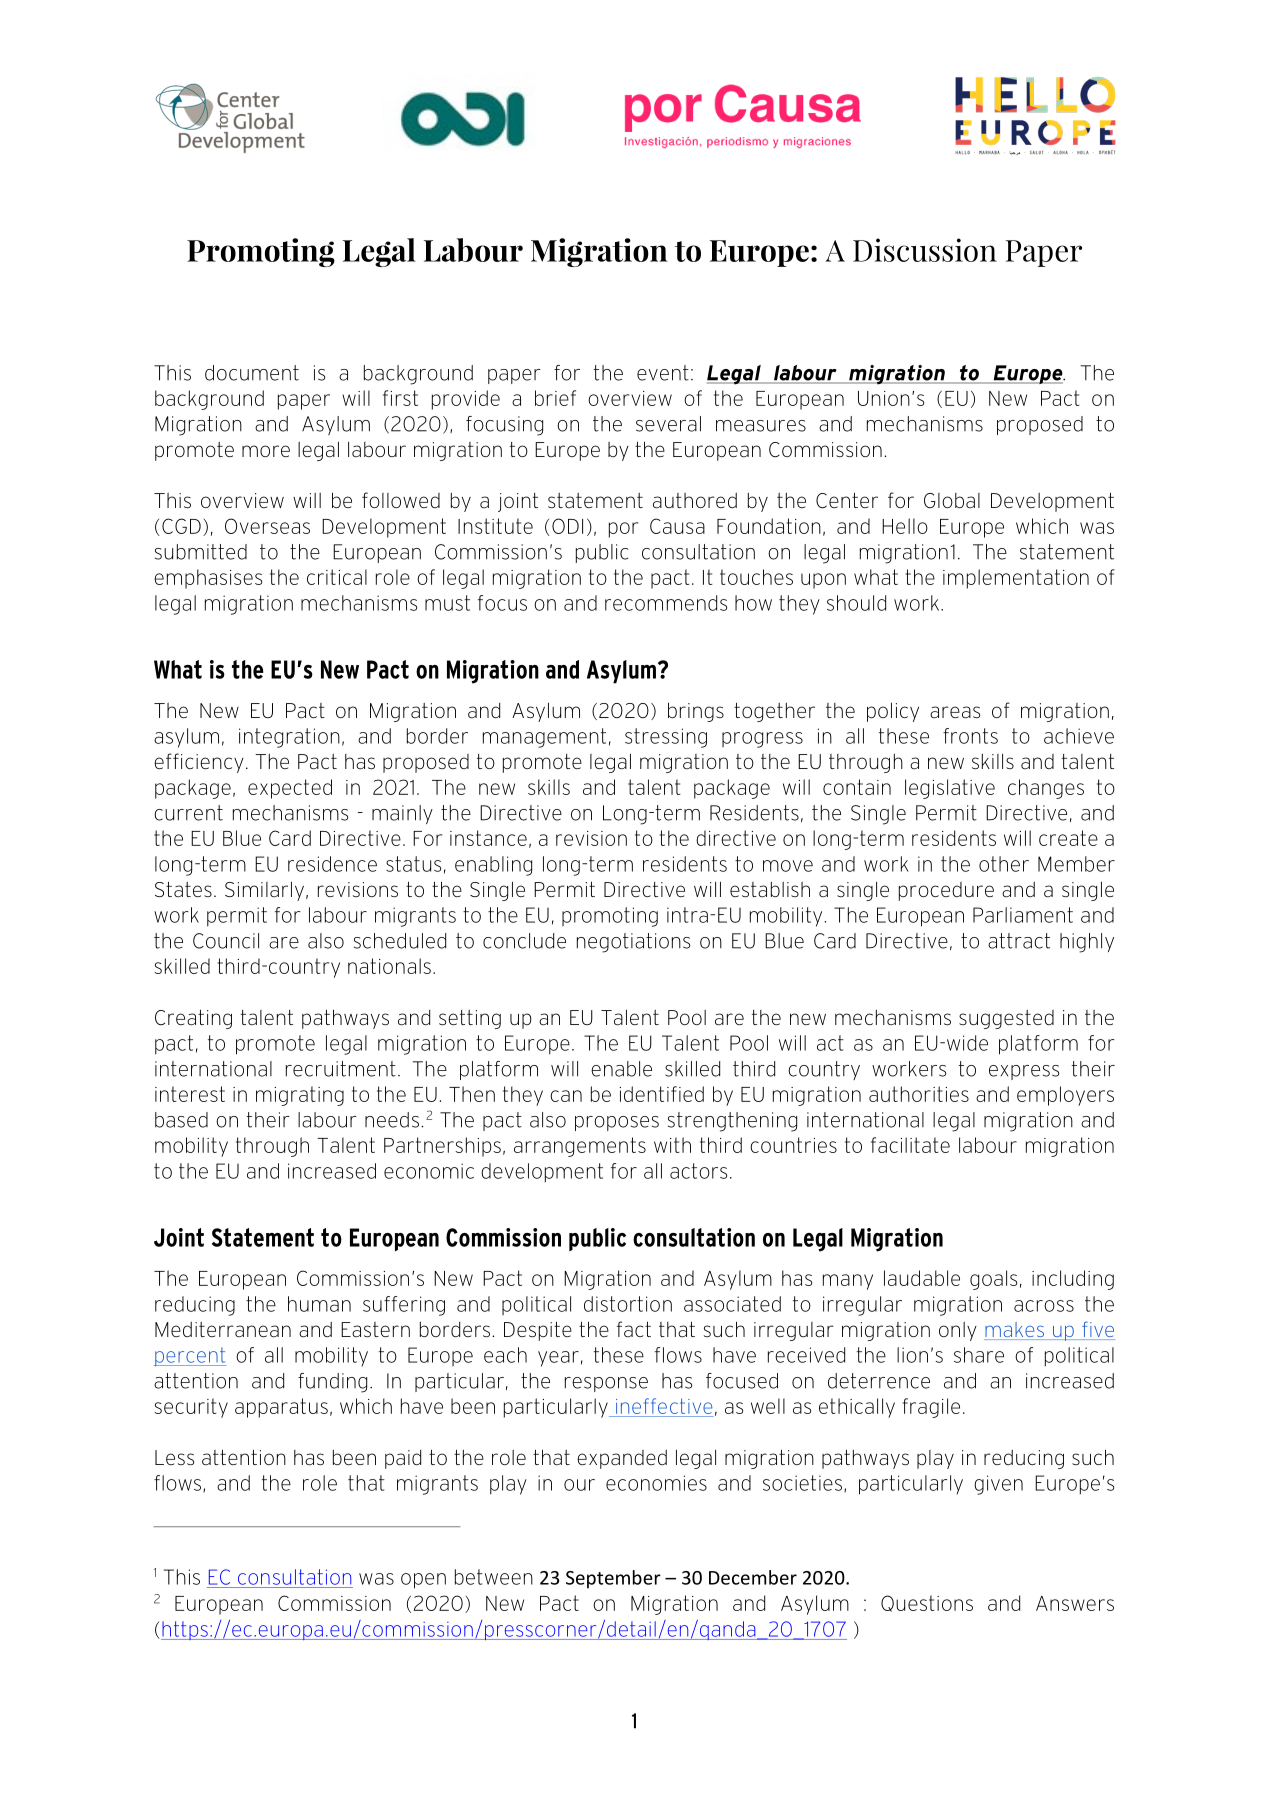 The height and width of the screenshot is (1795, 1269). I want to click on negotiations, so click(633, 943).
